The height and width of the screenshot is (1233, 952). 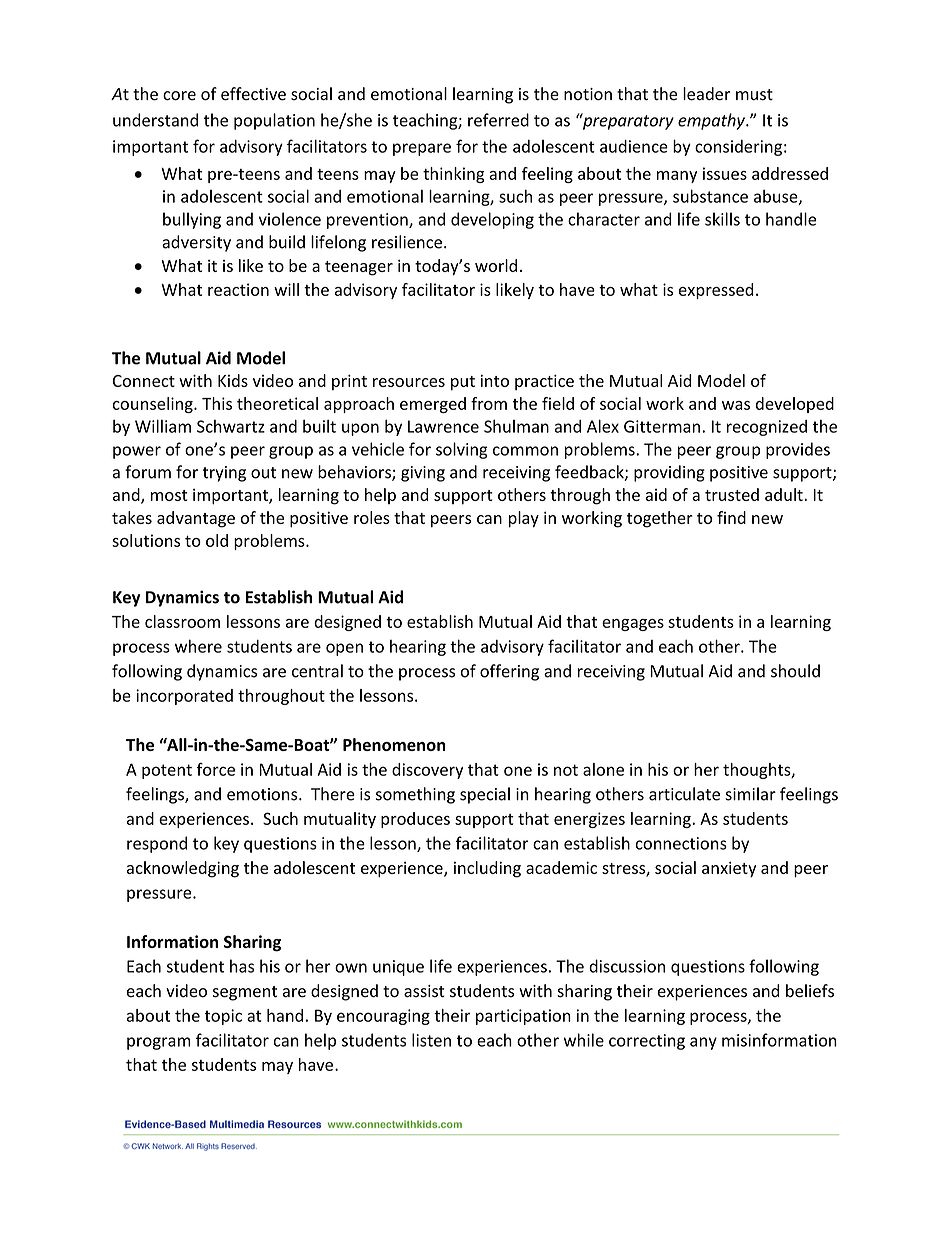 What do you see at coordinates (736, 405) in the screenshot?
I see `was` at bounding box center [736, 405].
